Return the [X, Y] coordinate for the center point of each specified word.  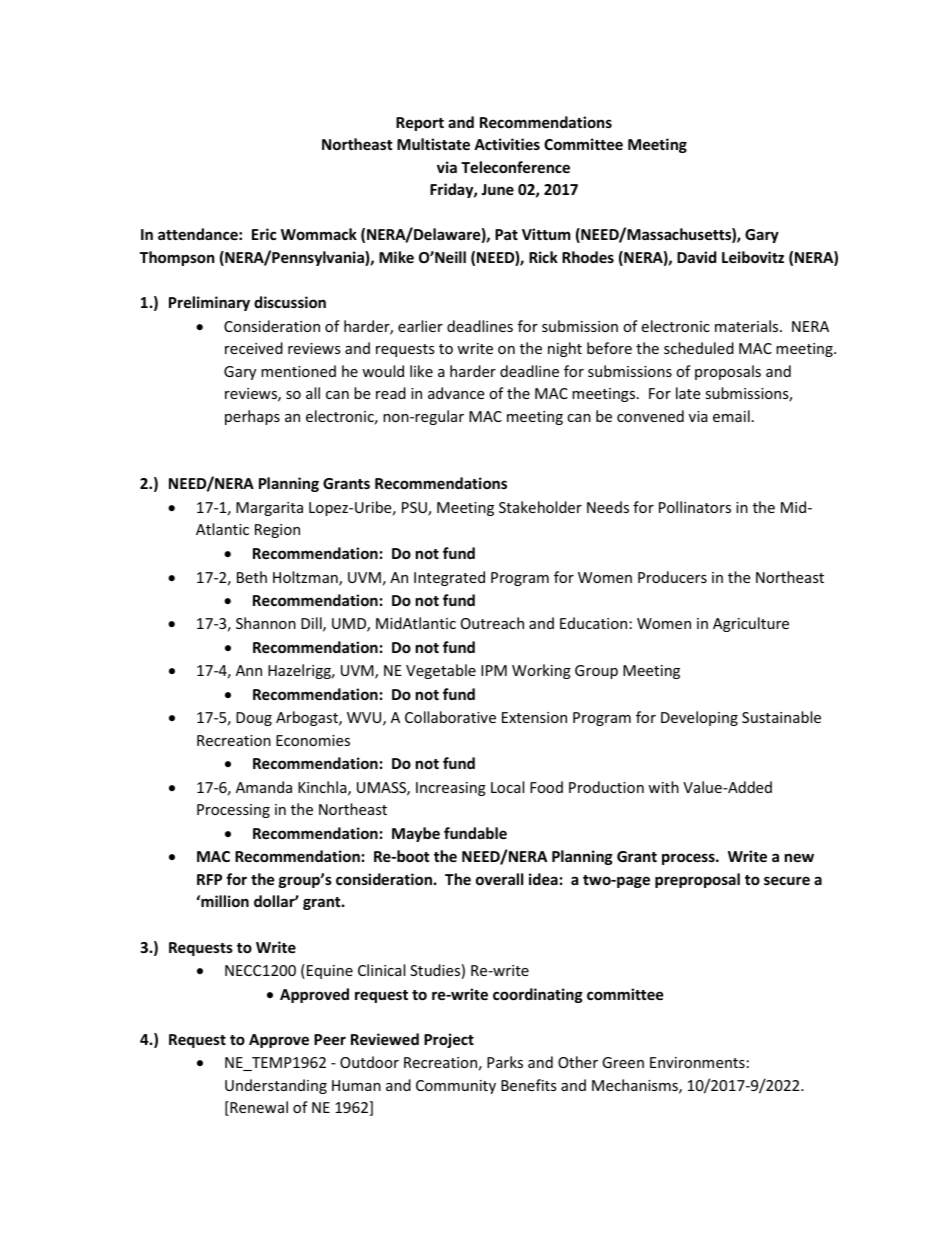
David [696, 257]
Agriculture [751, 624]
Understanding [276, 1086]
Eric [264, 234]
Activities [507, 144]
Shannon [266, 623]
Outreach [492, 623]
